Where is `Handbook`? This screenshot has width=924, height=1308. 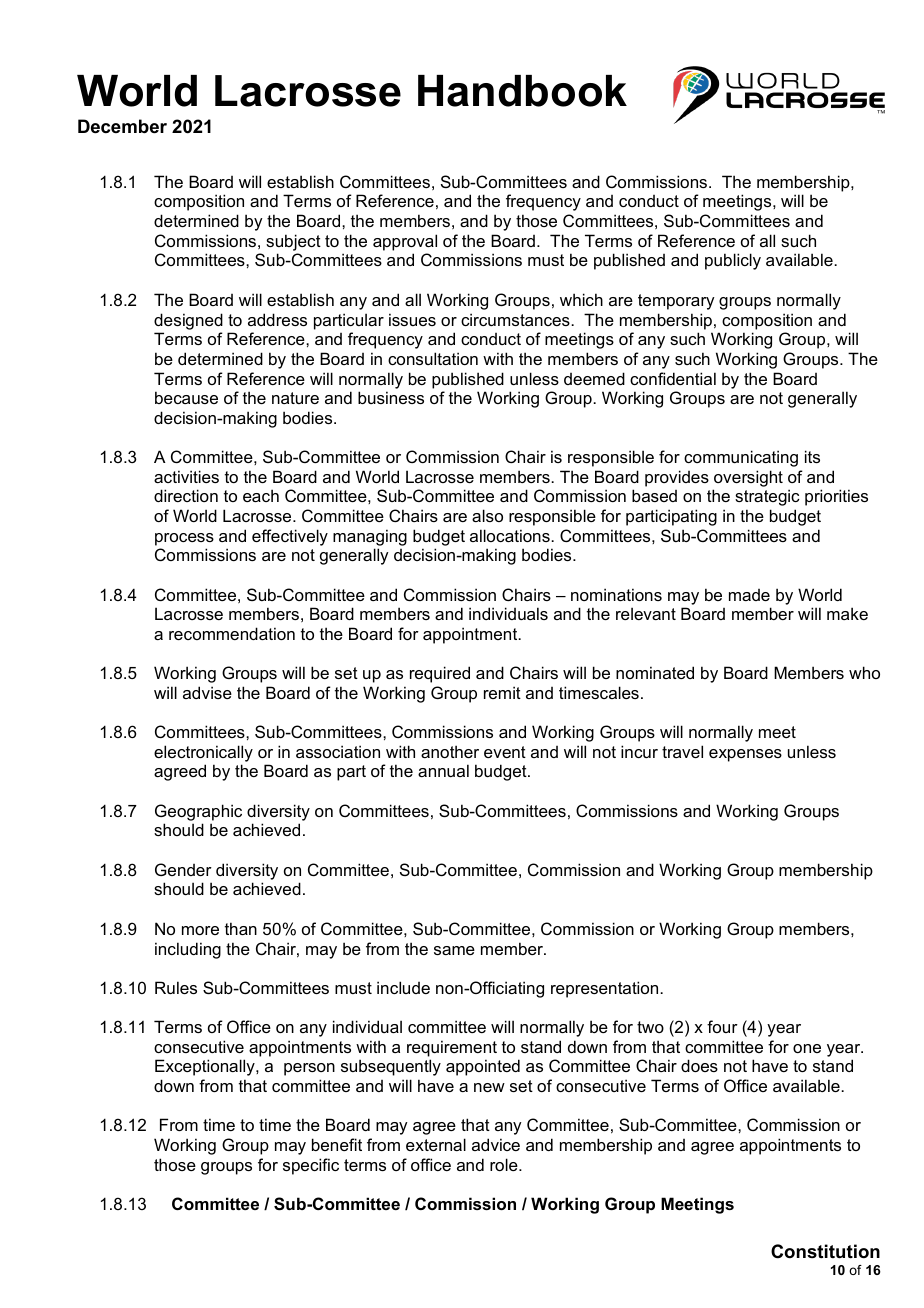
Handbook is located at coordinates (522, 91).
